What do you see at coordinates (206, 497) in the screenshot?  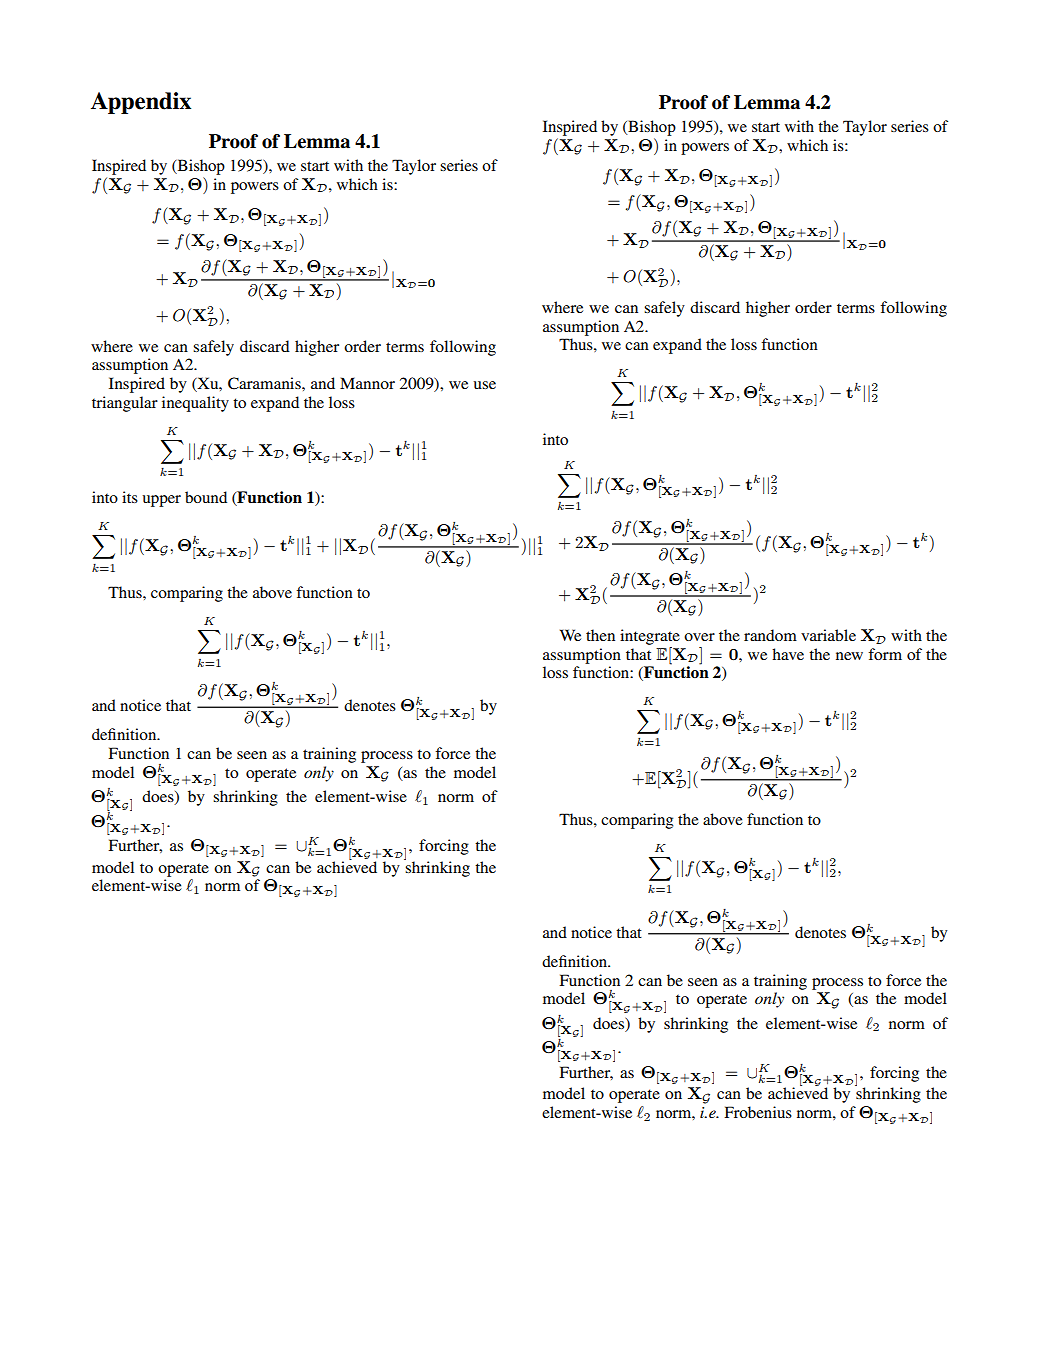 I see `bound` at bounding box center [206, 497].
